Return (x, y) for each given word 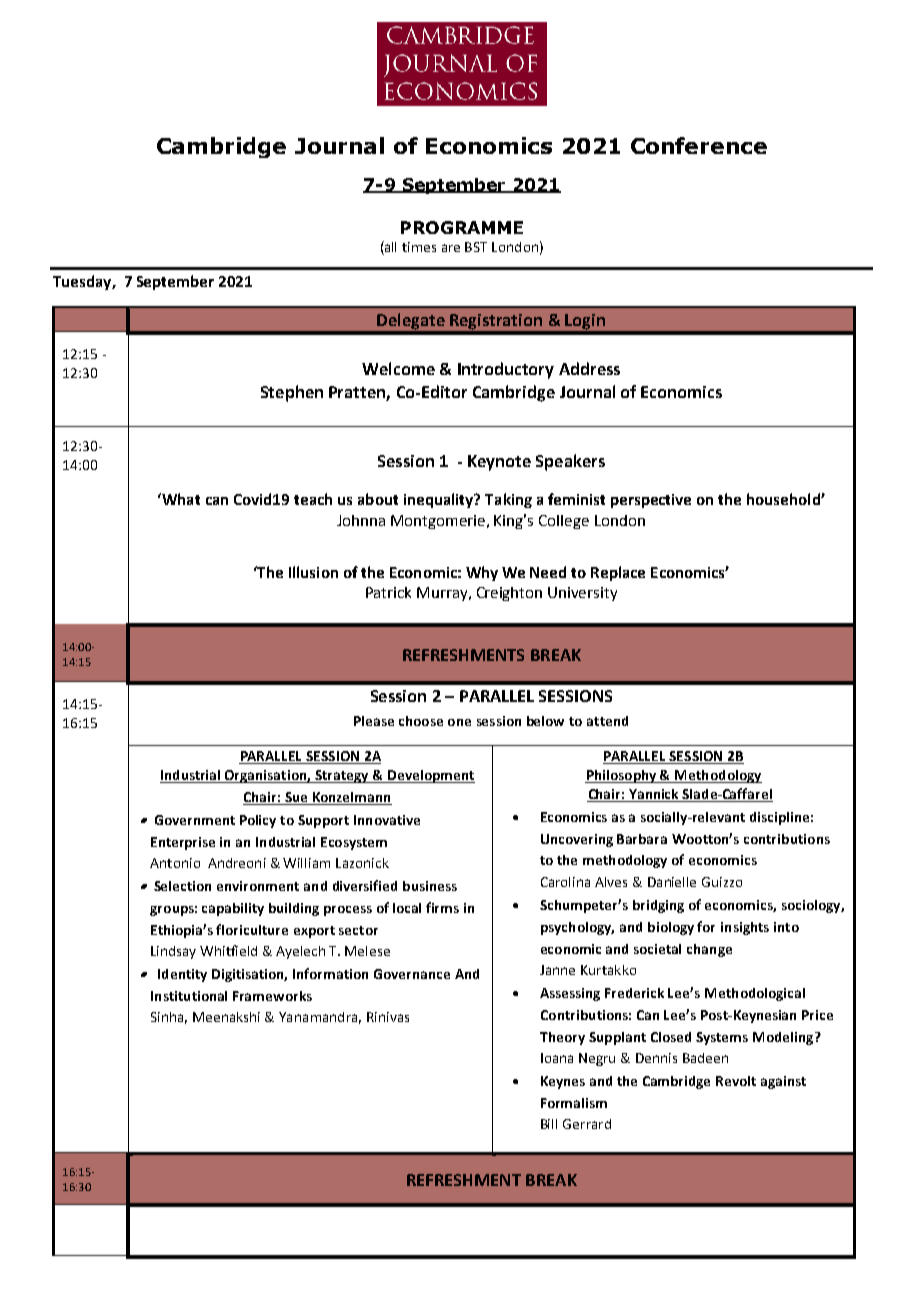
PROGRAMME (462, 227)
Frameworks (272, 996)
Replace (618, 573)
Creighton (509, 594)
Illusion (313, 572)
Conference (699, 145)
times (419, 247)
